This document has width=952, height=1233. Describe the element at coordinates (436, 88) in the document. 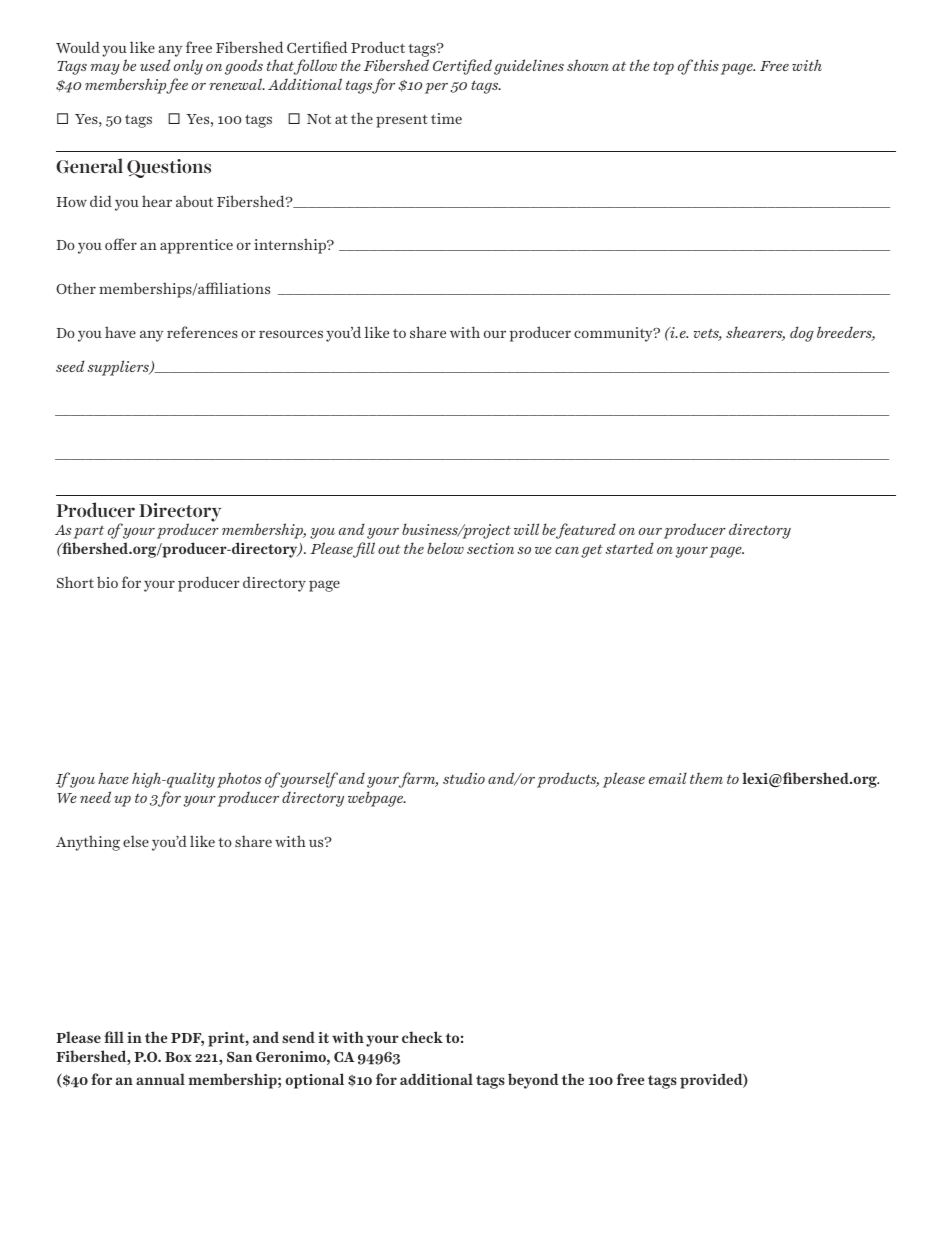

I see `per` at that location.
